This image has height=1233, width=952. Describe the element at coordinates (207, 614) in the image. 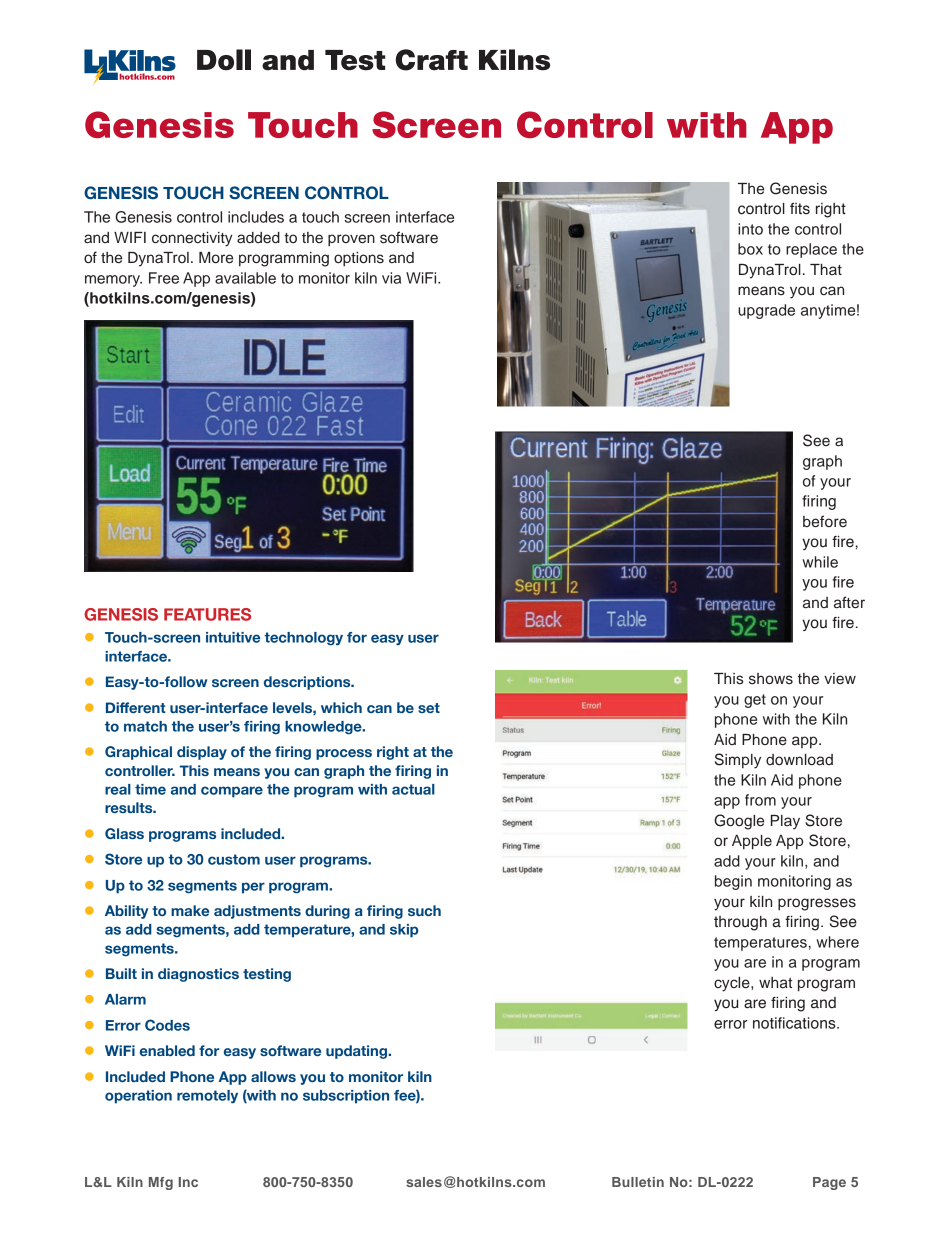

I see `FEATURES` at that location.
